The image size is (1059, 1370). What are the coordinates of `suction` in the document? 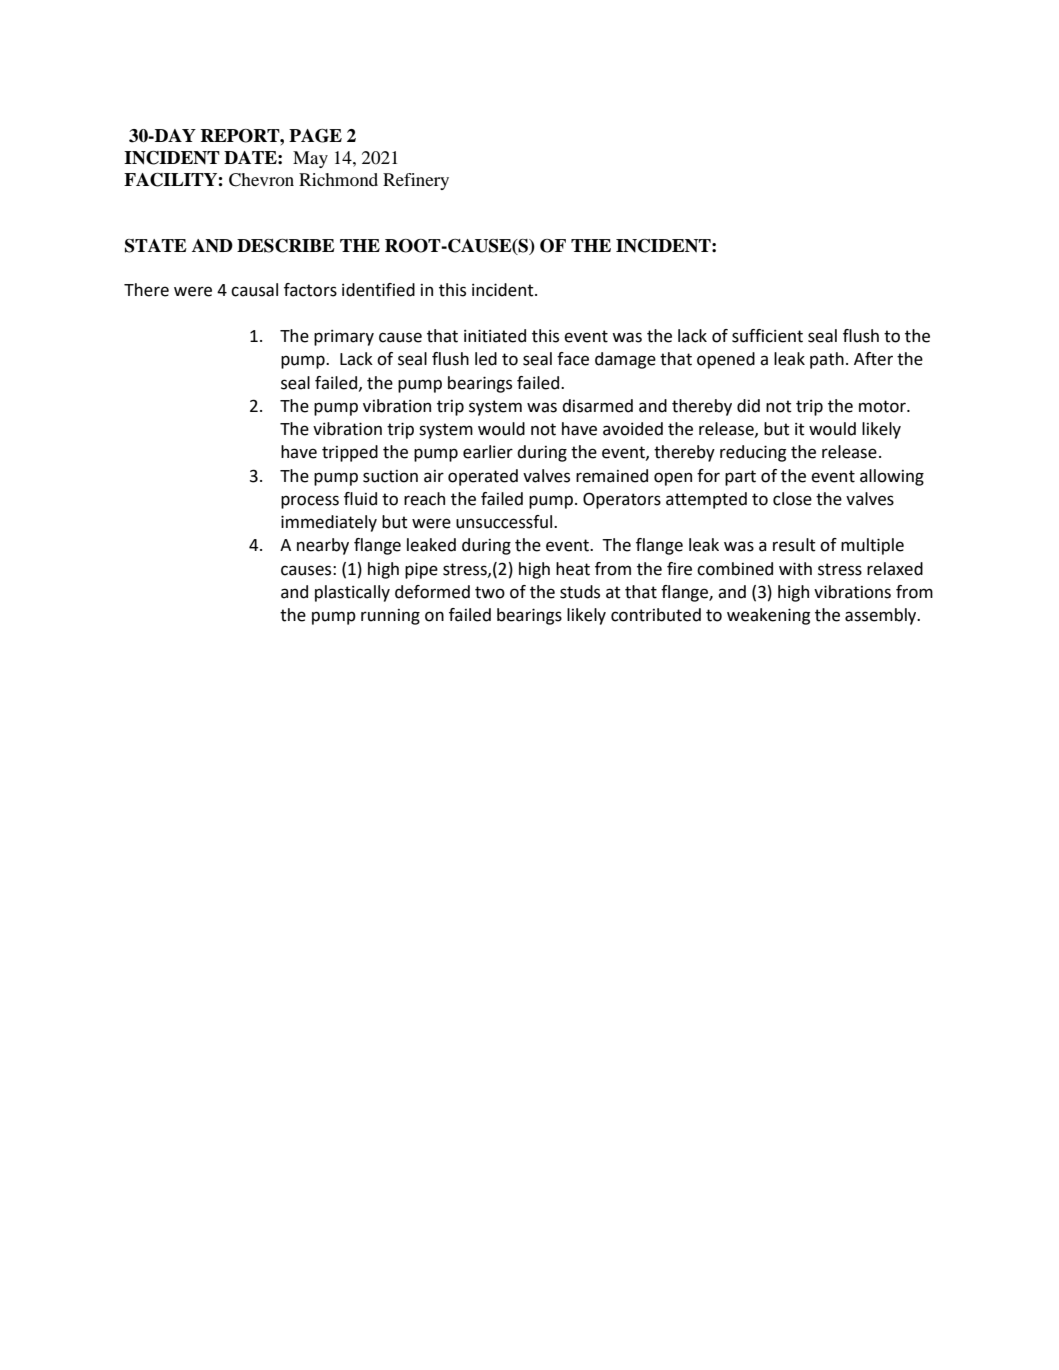 It's located at (390, 476).
